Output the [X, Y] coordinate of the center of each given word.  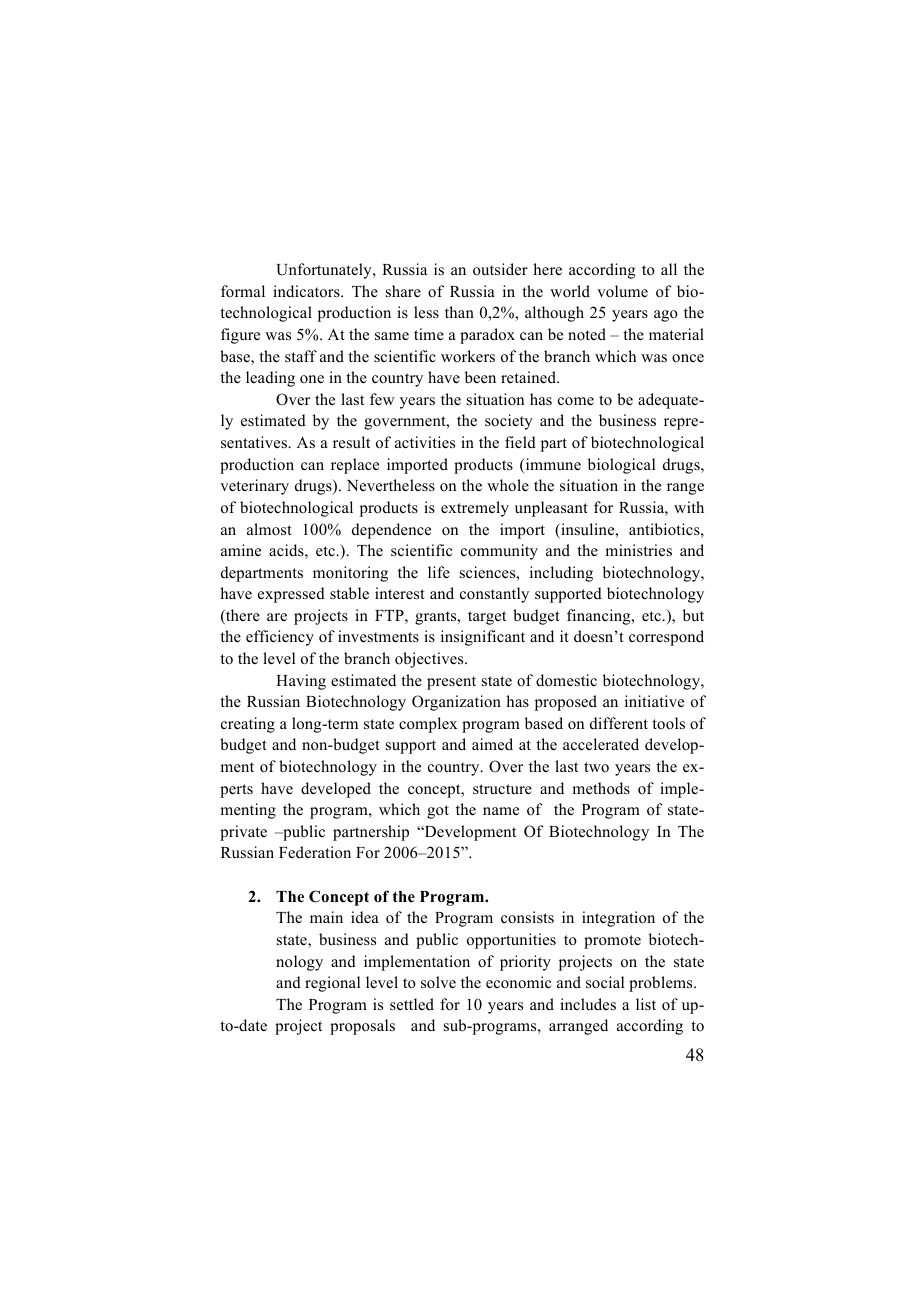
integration [618, 919]
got [438, 812]
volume [622, 291]
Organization [456, 703]
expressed [291, 595]
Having [301, 682]
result [351, 442]
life [439, 572]
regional [332, 984]
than [459, 312]
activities [425, 442]
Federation [315, 852]
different [619, 723]
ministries [638, 550]
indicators [307, 291]
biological [621, 466]
